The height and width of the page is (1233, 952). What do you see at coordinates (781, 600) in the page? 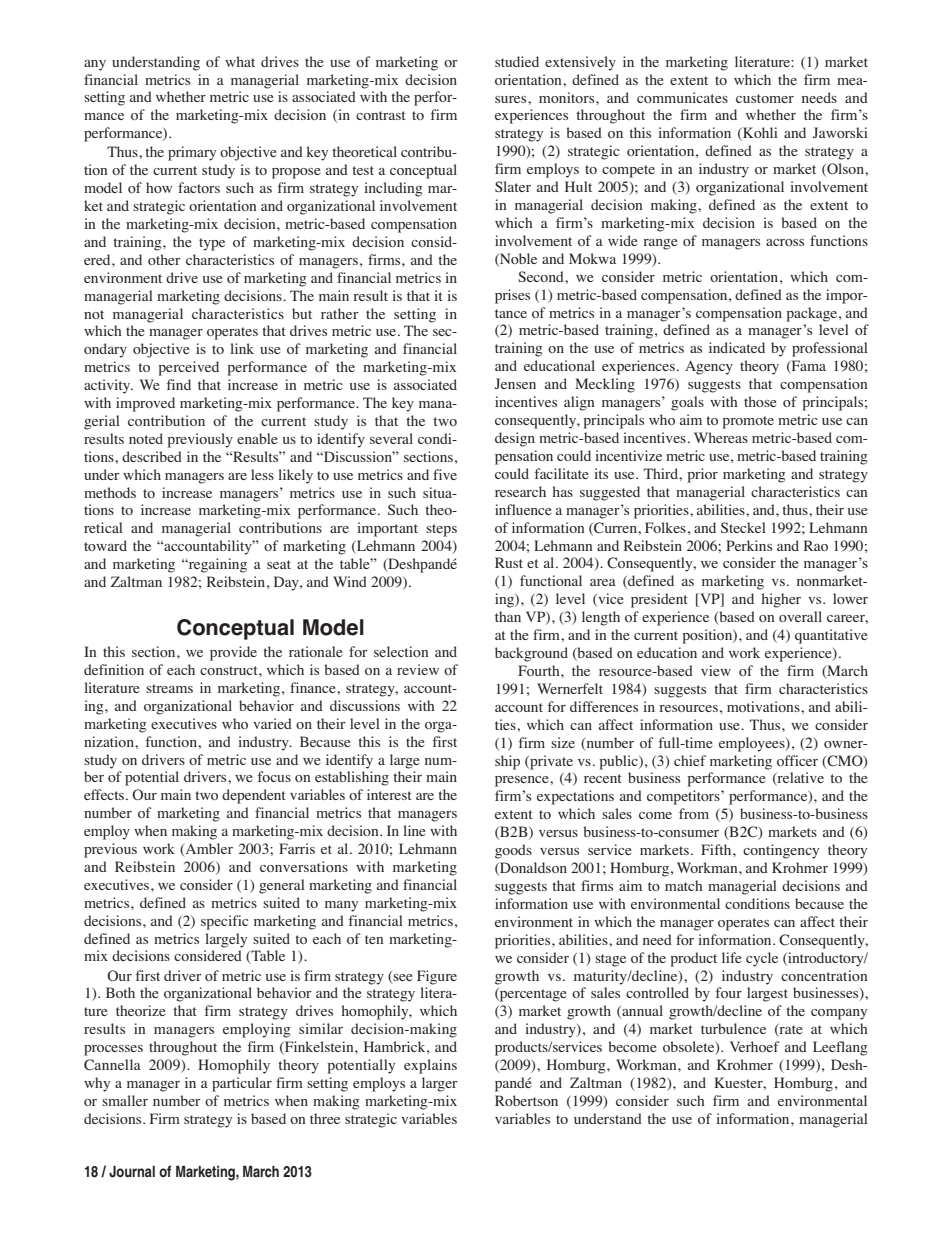
I see `higher` at bounding box center [781, 600].
